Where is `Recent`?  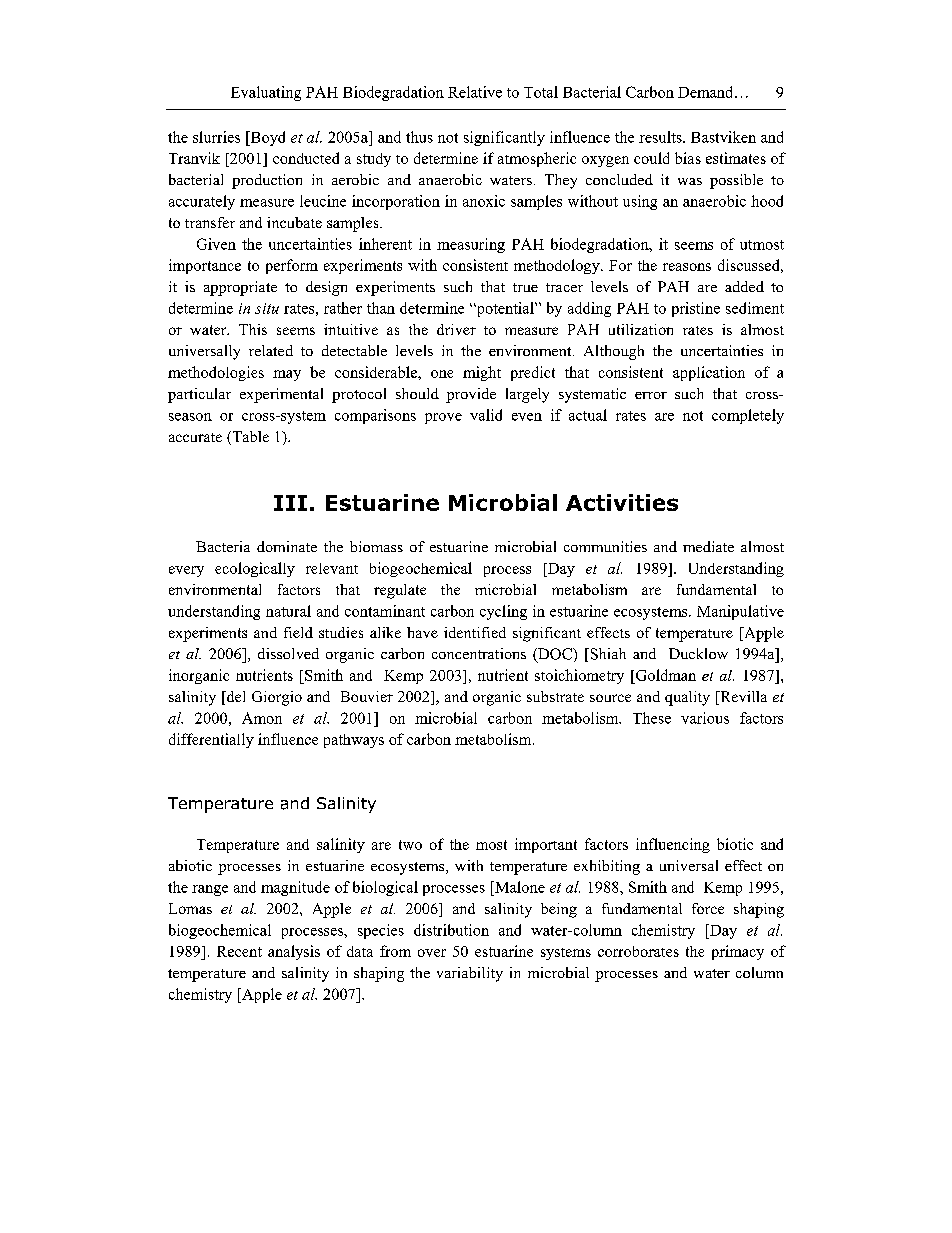 Recent is located at coordinates (239, 951).
